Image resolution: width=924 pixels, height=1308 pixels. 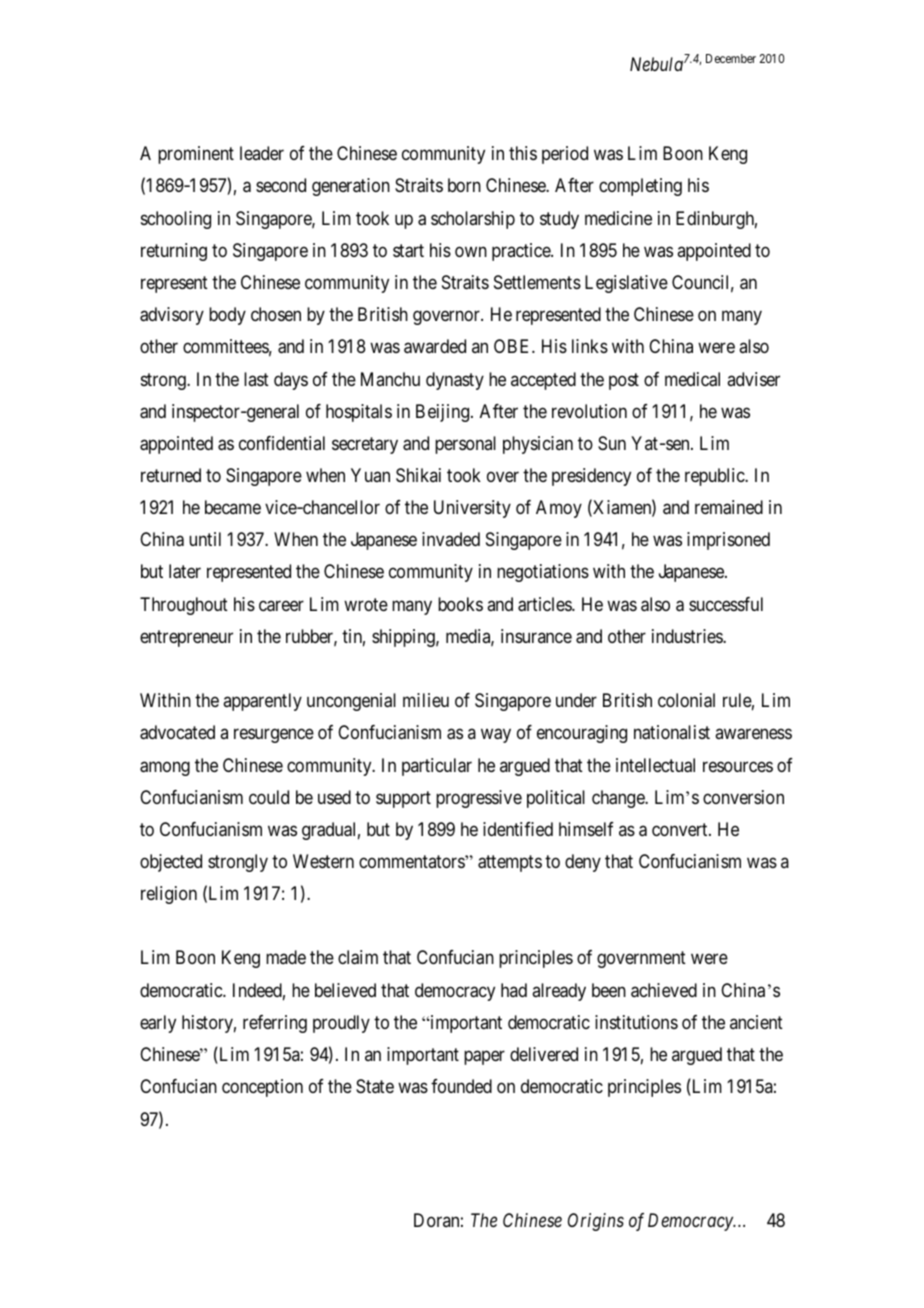 What do you see at coordinates (262, 1088) in the screenshot?
I see `conception` at bounding box center [262, 1088].
